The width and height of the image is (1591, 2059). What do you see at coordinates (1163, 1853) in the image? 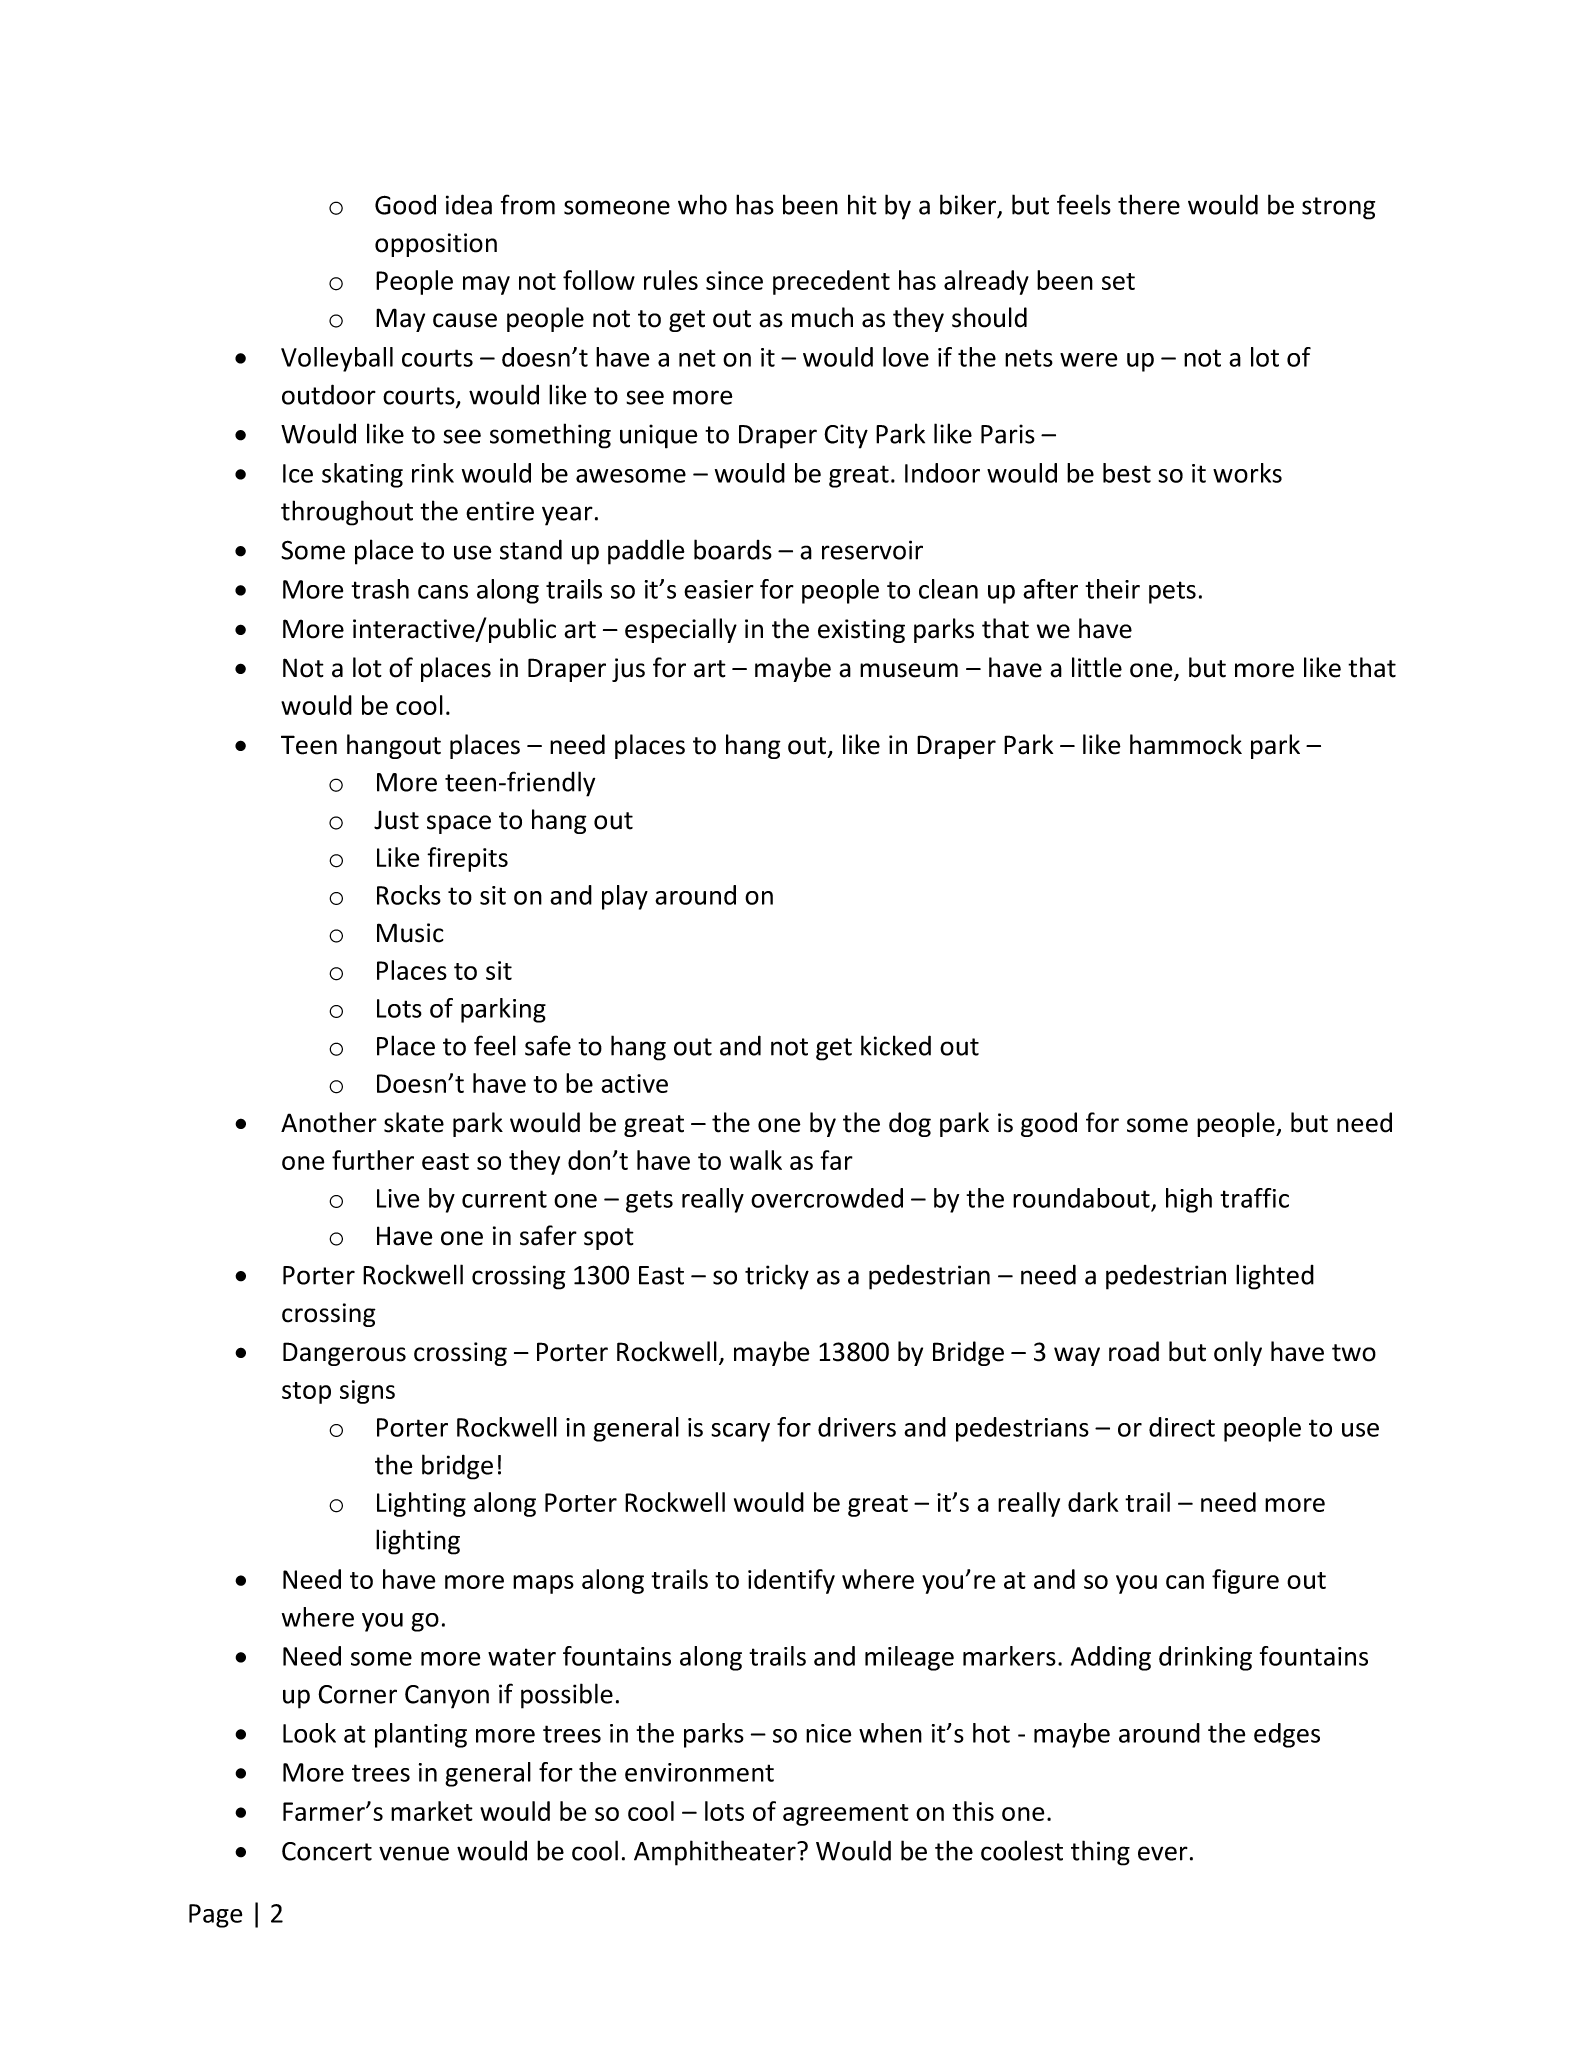
I see `ever` at bounding box center [1163, 1853].
